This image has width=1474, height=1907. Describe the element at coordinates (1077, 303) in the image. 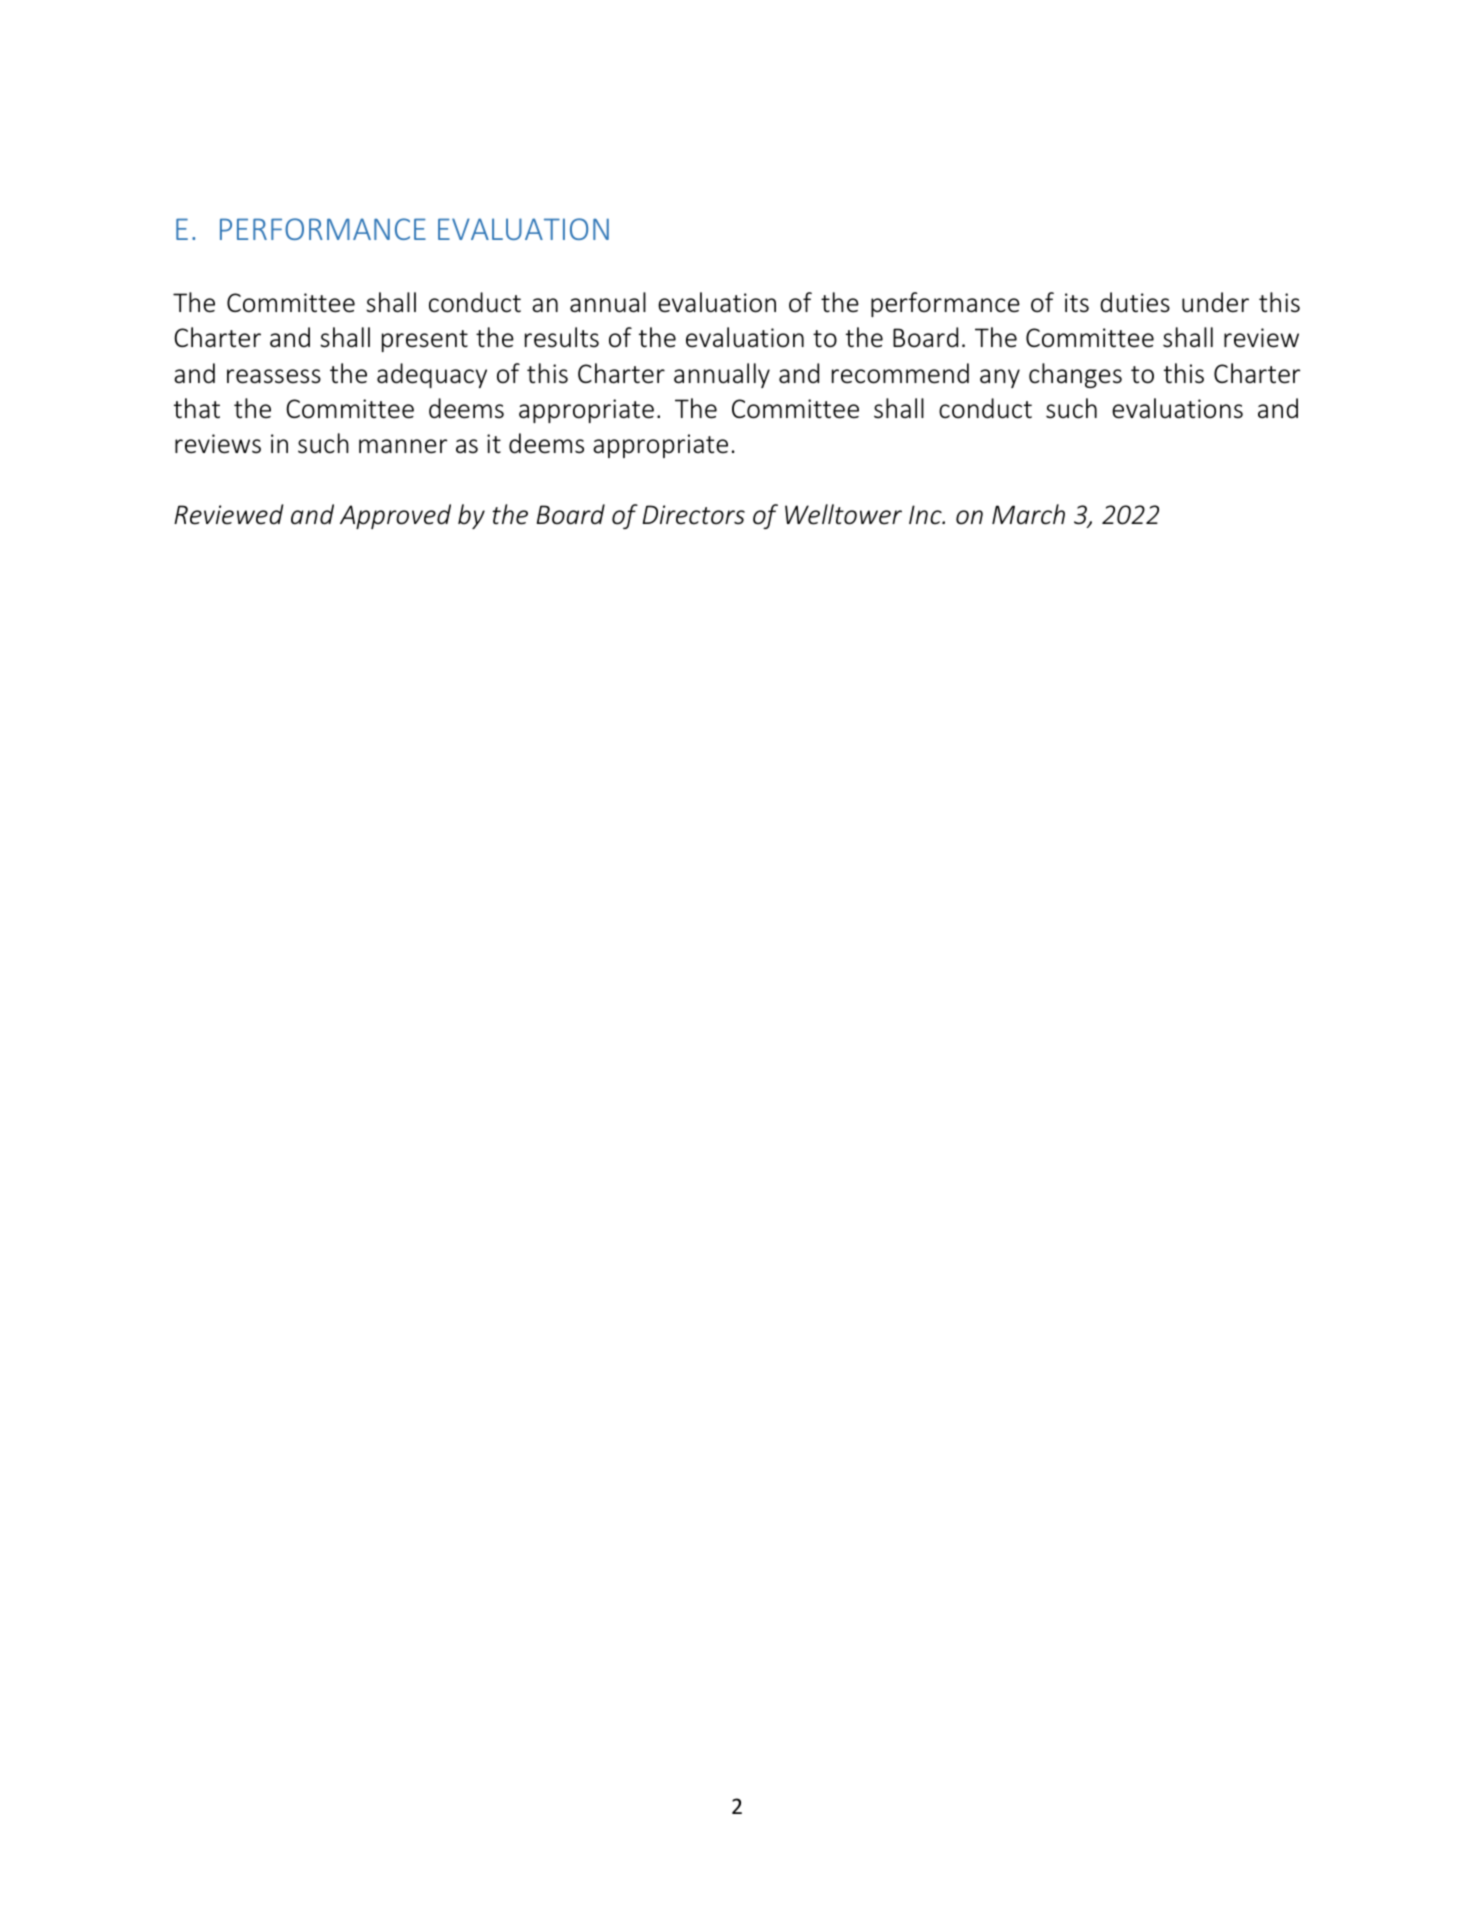

I see `its` at that location.
